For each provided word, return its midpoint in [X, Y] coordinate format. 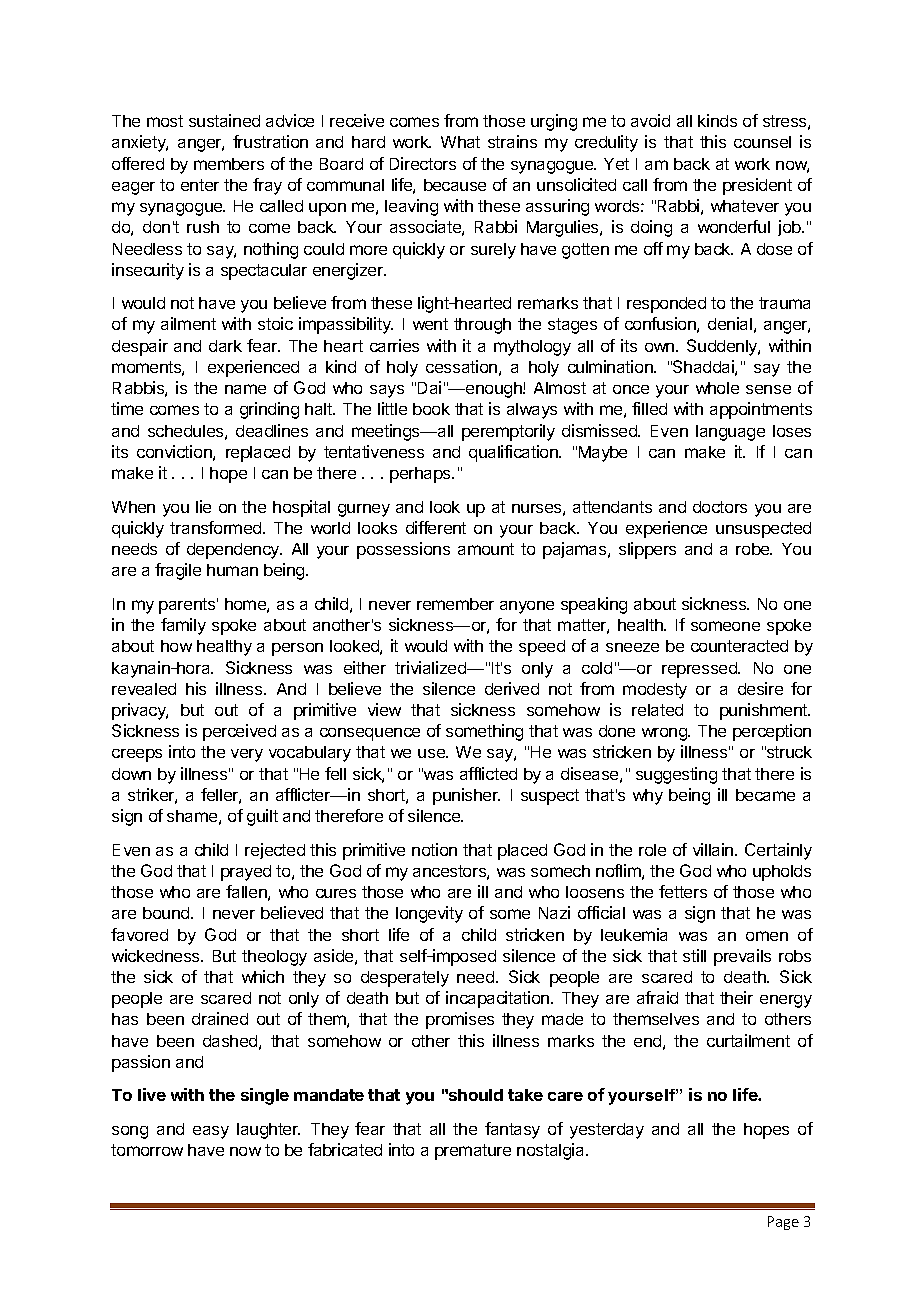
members [229, 164]
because [455, 185]
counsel [762, 142]
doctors [720, 507]
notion [434, 849]
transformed [217, 527]
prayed [246, 873]
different [436, 527]
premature [473, 1152]
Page [783, 1223]
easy [211, 1132]
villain [714, 849]
